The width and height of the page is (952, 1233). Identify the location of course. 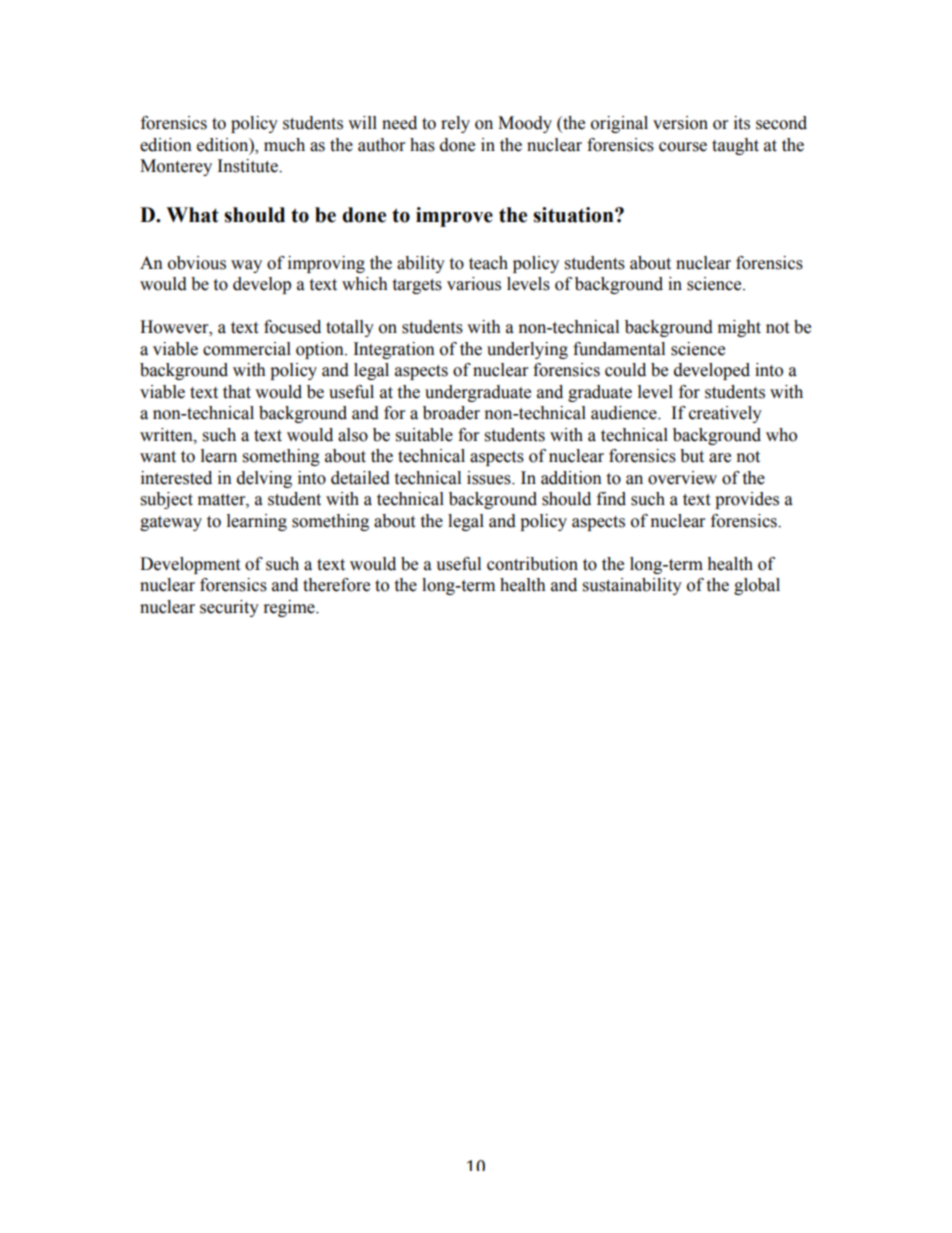
(683, 147).
